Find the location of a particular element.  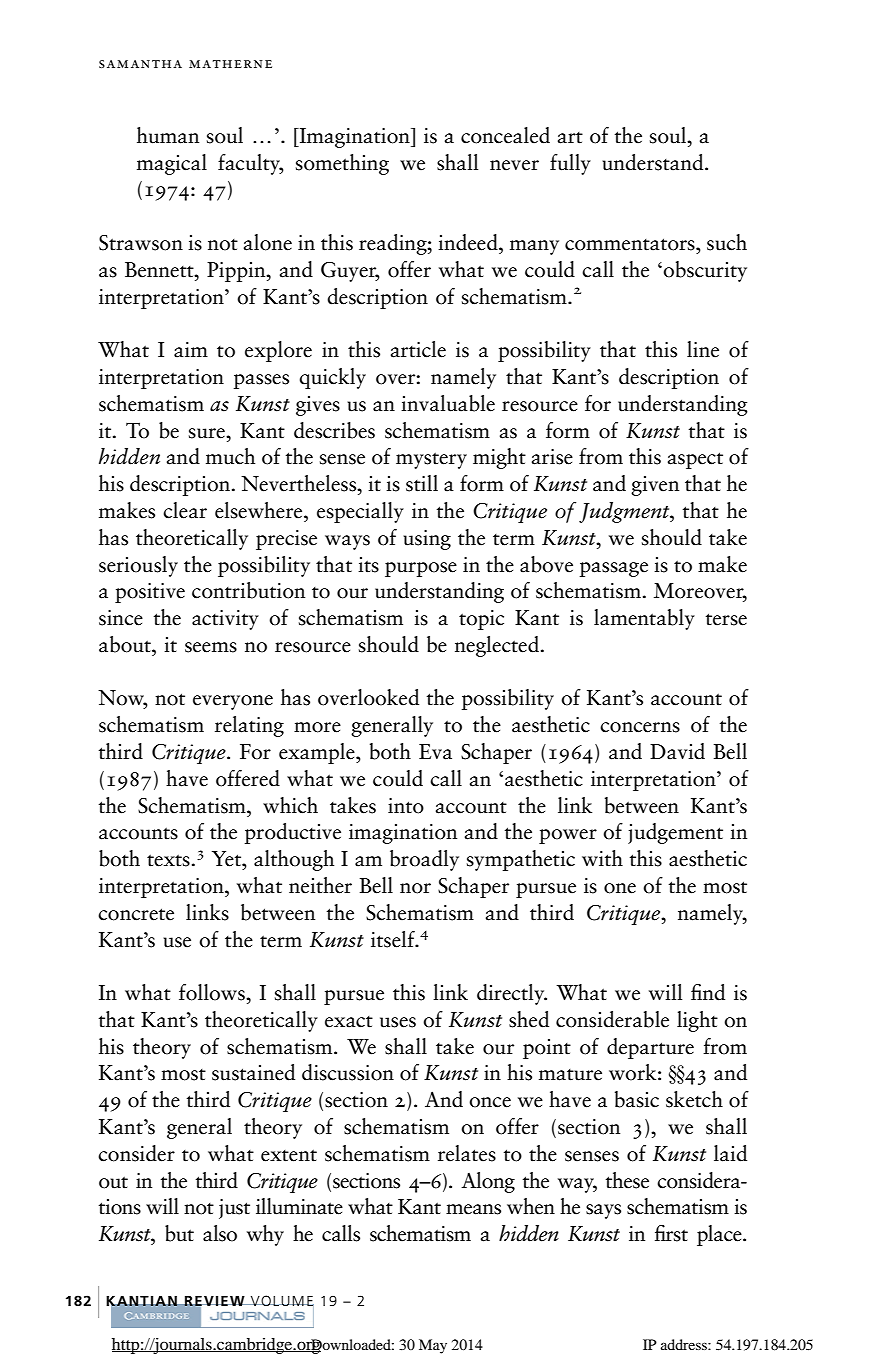

David is located at coordinates (677, 751).
